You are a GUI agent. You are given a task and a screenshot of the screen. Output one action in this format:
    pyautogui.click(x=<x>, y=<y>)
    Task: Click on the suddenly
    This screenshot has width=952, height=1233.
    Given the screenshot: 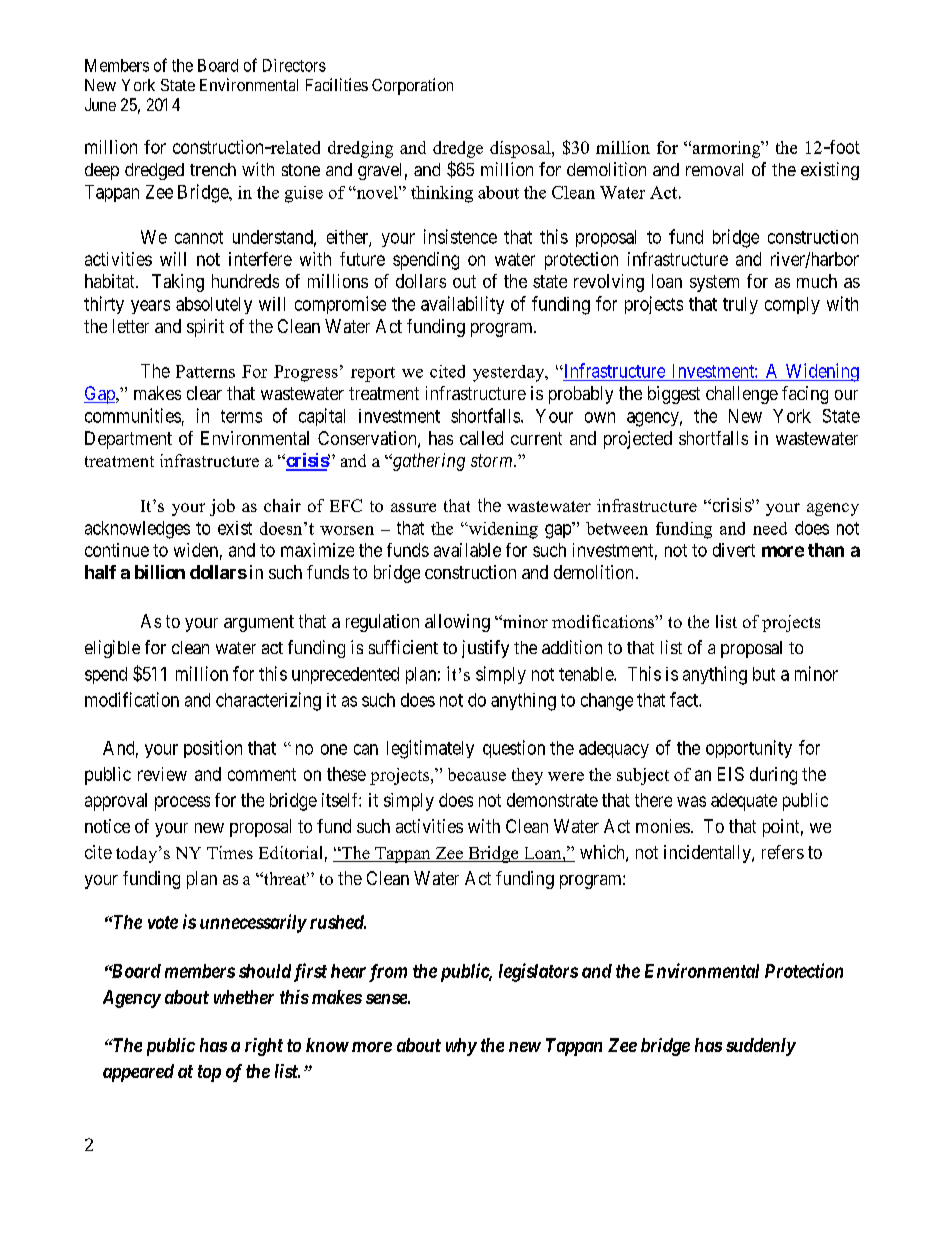 What is the action you would take?
    pyautogui.click(x=761, y=1047)
